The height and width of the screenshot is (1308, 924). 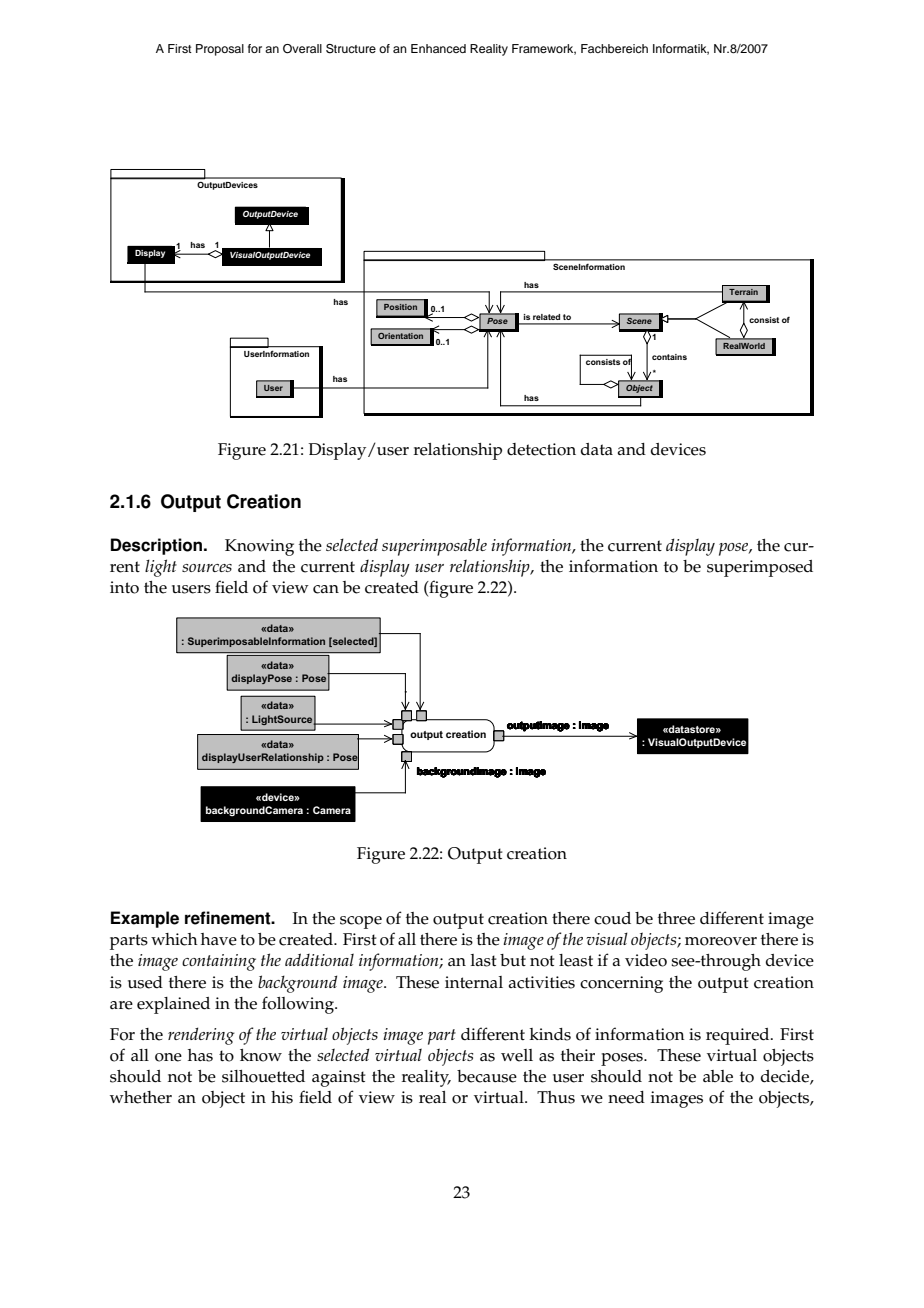 I want to click on sources, so click(x=207, y=568).
